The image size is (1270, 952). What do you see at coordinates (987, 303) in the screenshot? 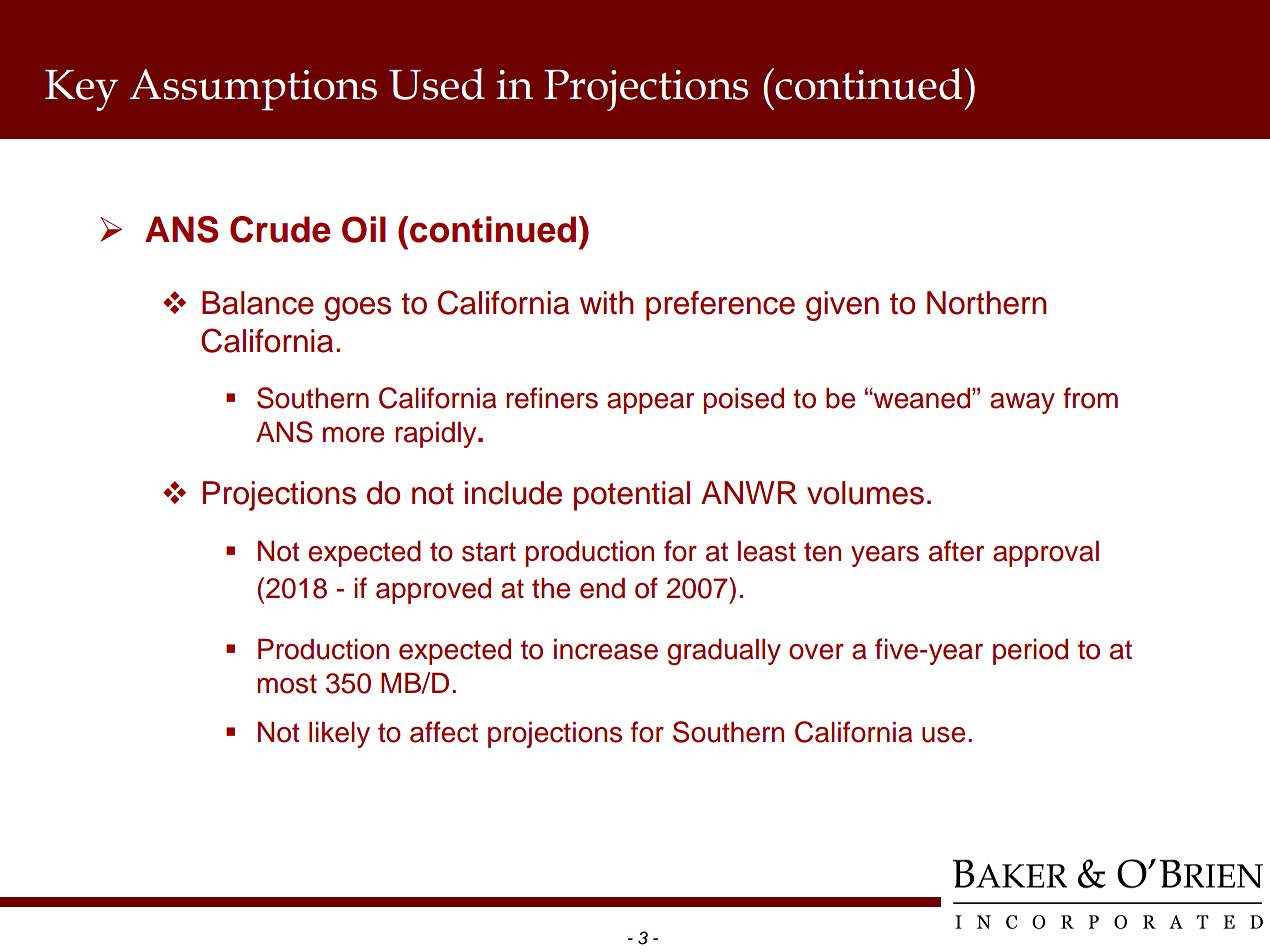
I see `Northern` at bounding box center [987, 303].
